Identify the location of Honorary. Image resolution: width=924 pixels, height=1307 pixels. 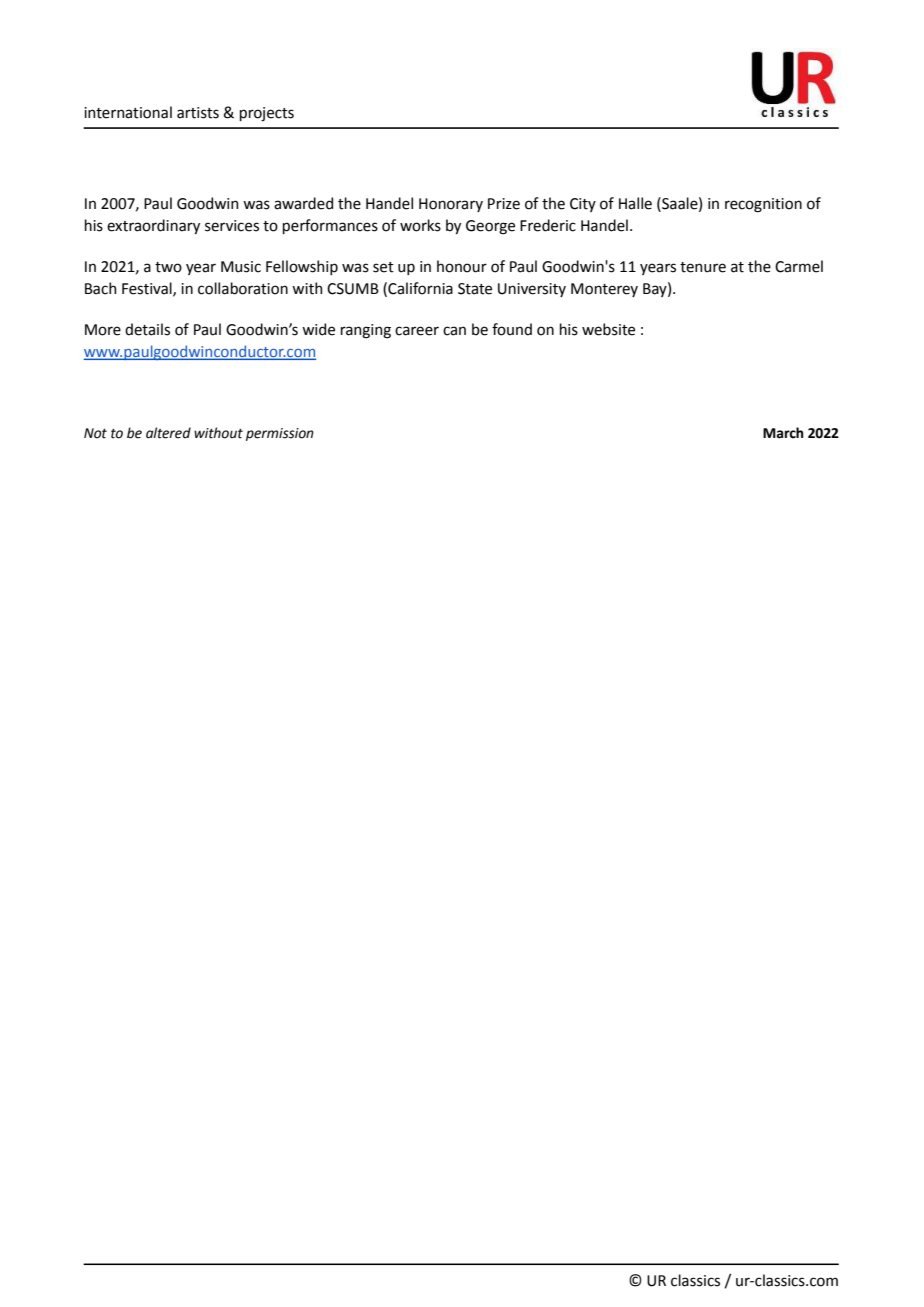
(451, 205).
